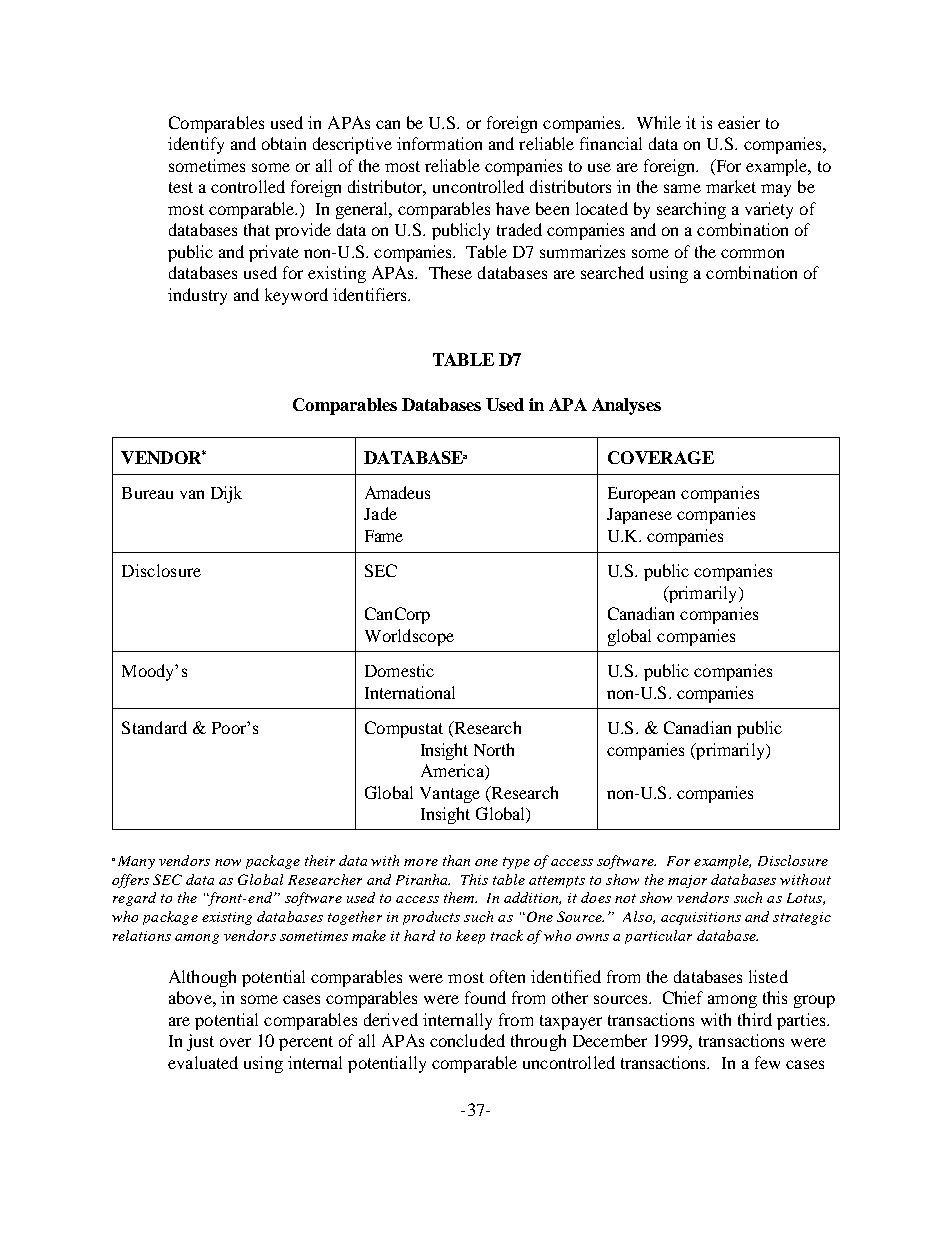  I want to click on Amadeus, so click(397, 492).
